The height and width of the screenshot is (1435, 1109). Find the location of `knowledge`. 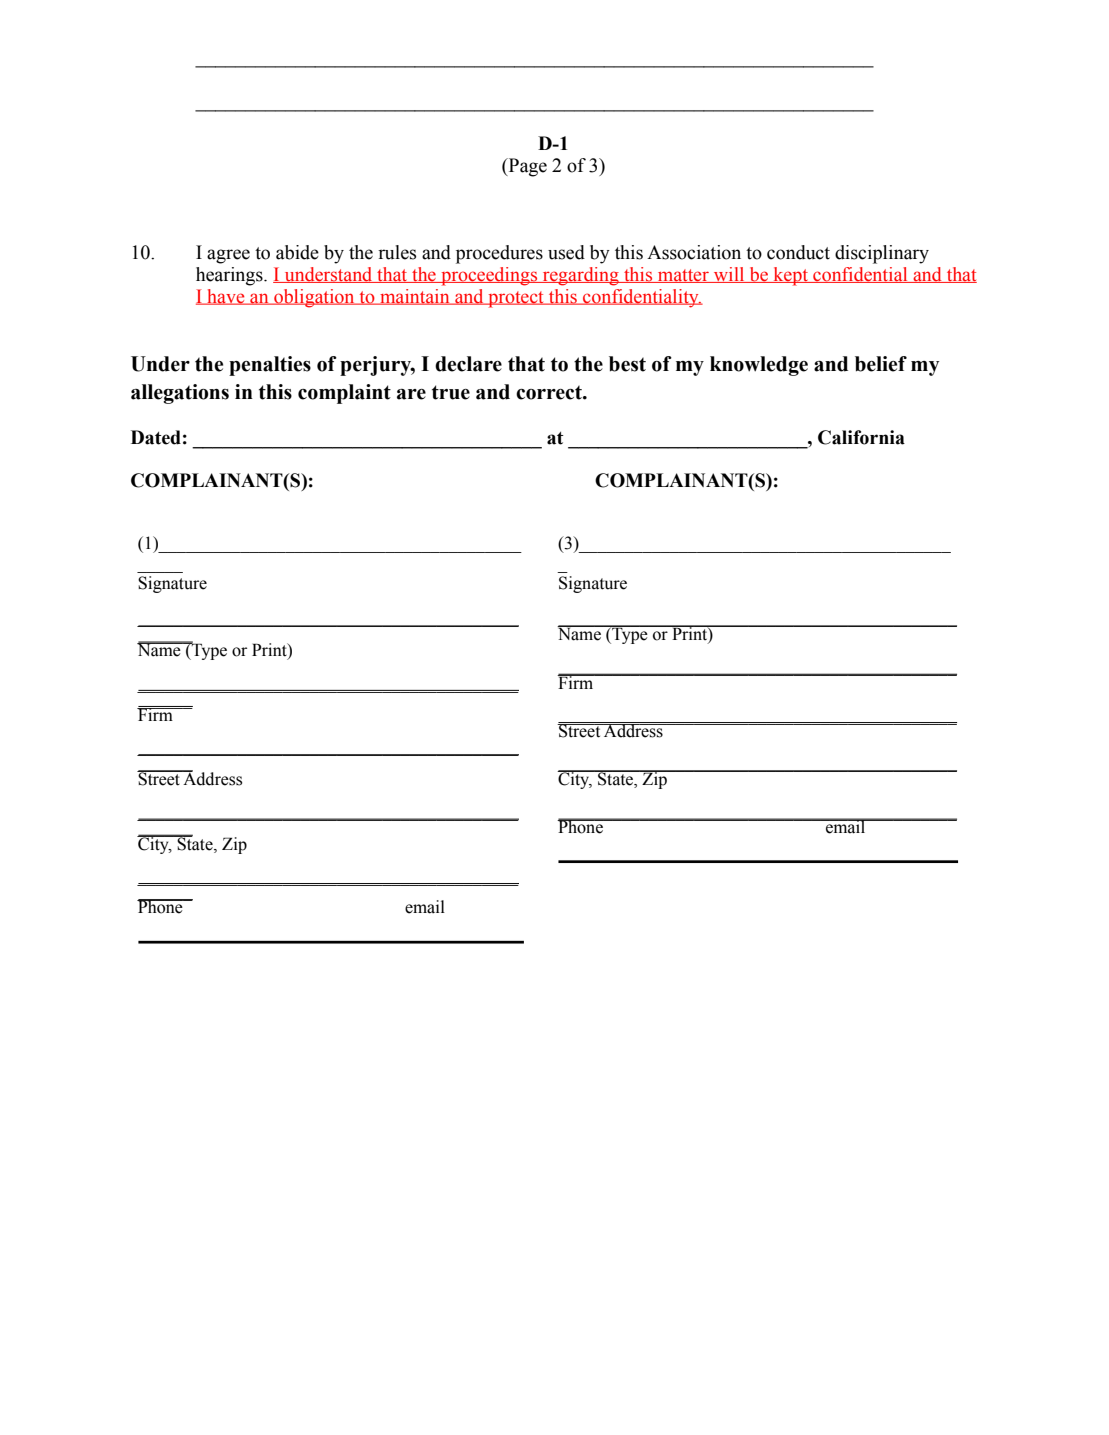

knowledge is located at coordinates (759, 366).
